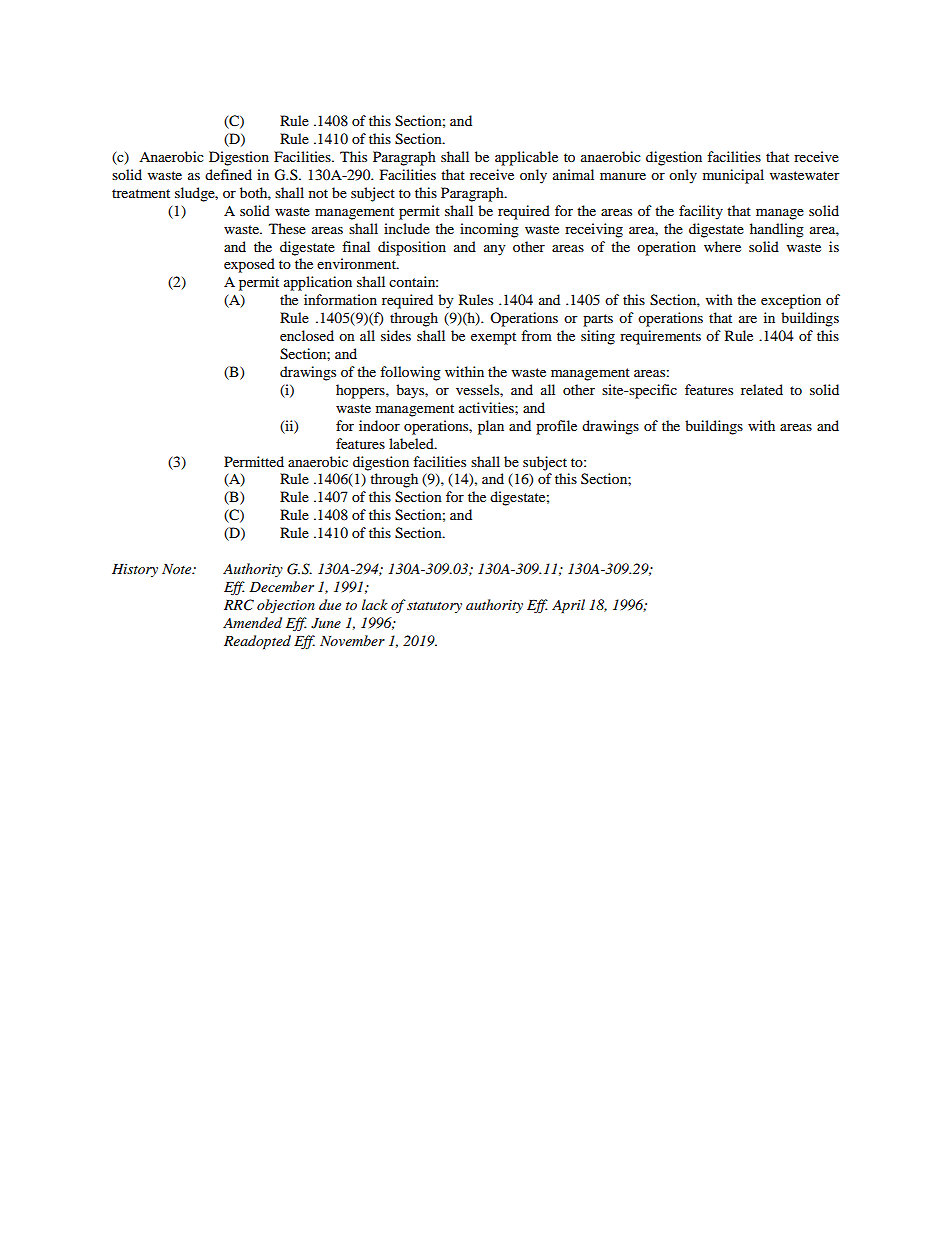  What do you see at coordinates (487, 407) in the image?
I see `activities` at bounding box center [487, 407].
